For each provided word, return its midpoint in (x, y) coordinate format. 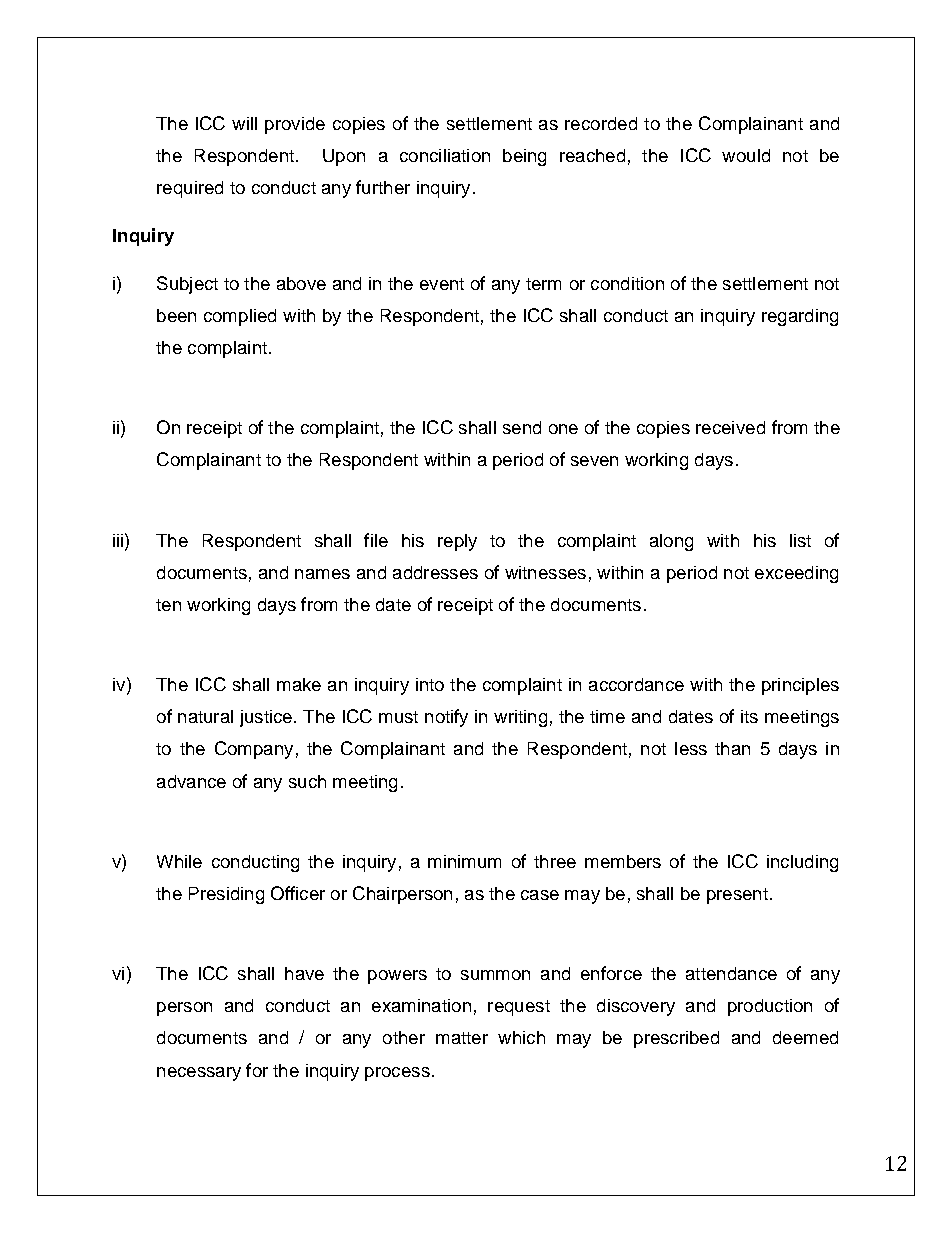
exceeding (796, 574)
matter (462, 1038)
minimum (464, 861)
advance (191, 781)
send (522, 427)
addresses (435, 572)
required (190, 189)
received (730, 427)
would (746, 155)
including (802, 863)
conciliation (445, 155)
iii (119, 540)
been (176, 315)
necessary (199, 1074)
